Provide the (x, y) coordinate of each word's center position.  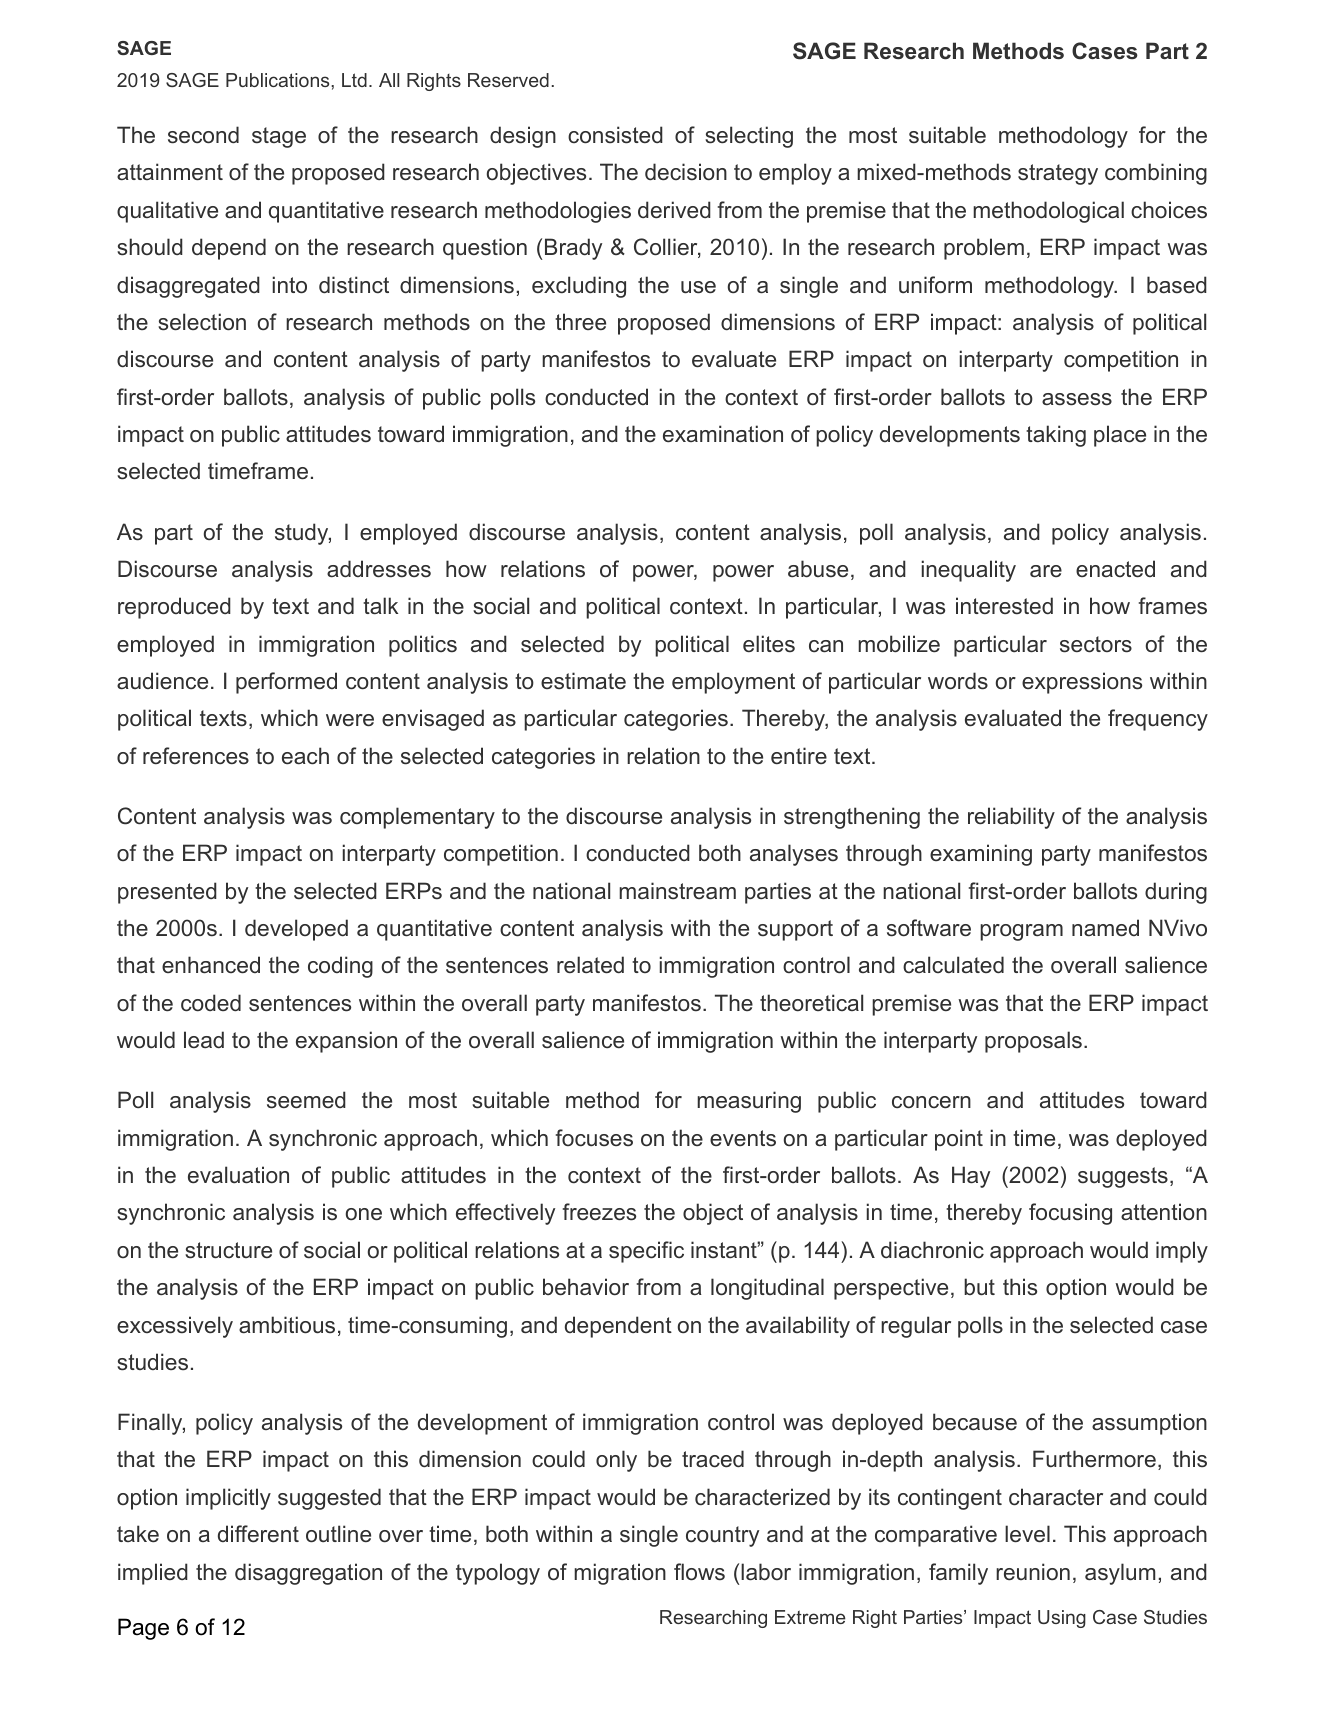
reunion (1033, 1572)
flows (699, 1572)
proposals (1033, 1042)
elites (769, 644)
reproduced (174, 608)
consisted (615, 135)
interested (1004, 606)
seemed (306, 1100)
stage (279, 137)
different (258, 1534)
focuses (594, 1138)
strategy (1058, 174)
